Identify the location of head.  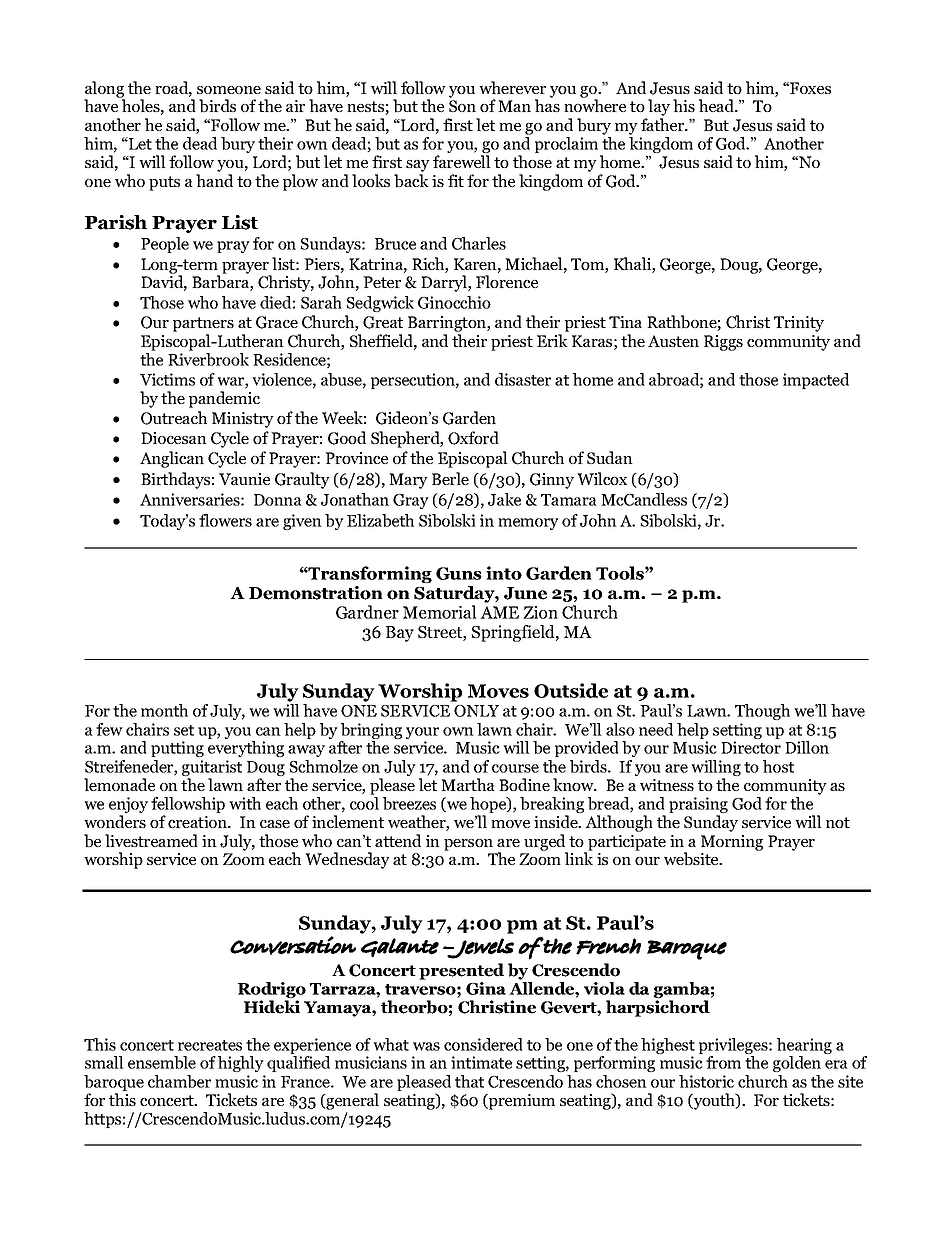
(717, 105).
